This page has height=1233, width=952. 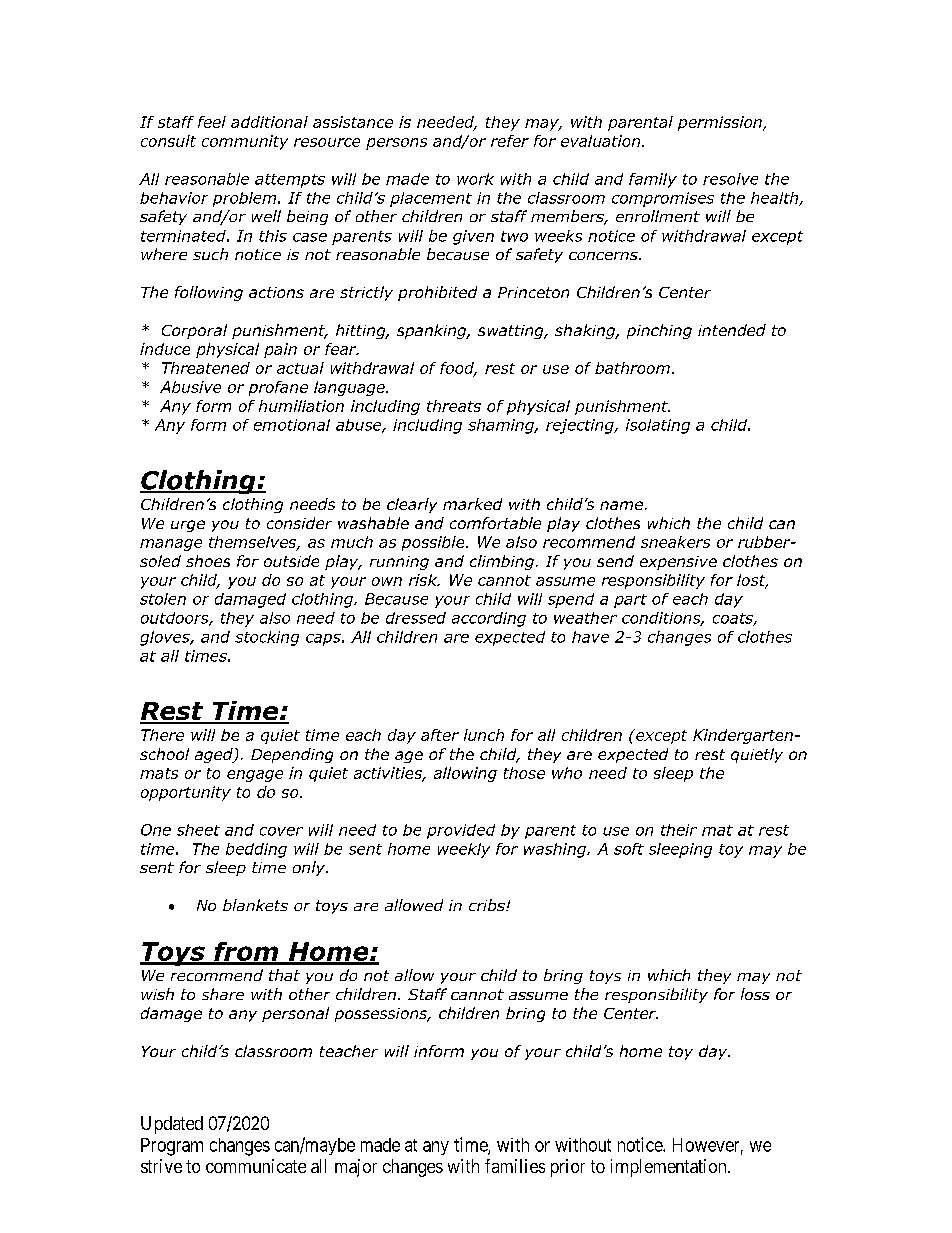 I want to click on cribs, so click(x=488, y=905).
